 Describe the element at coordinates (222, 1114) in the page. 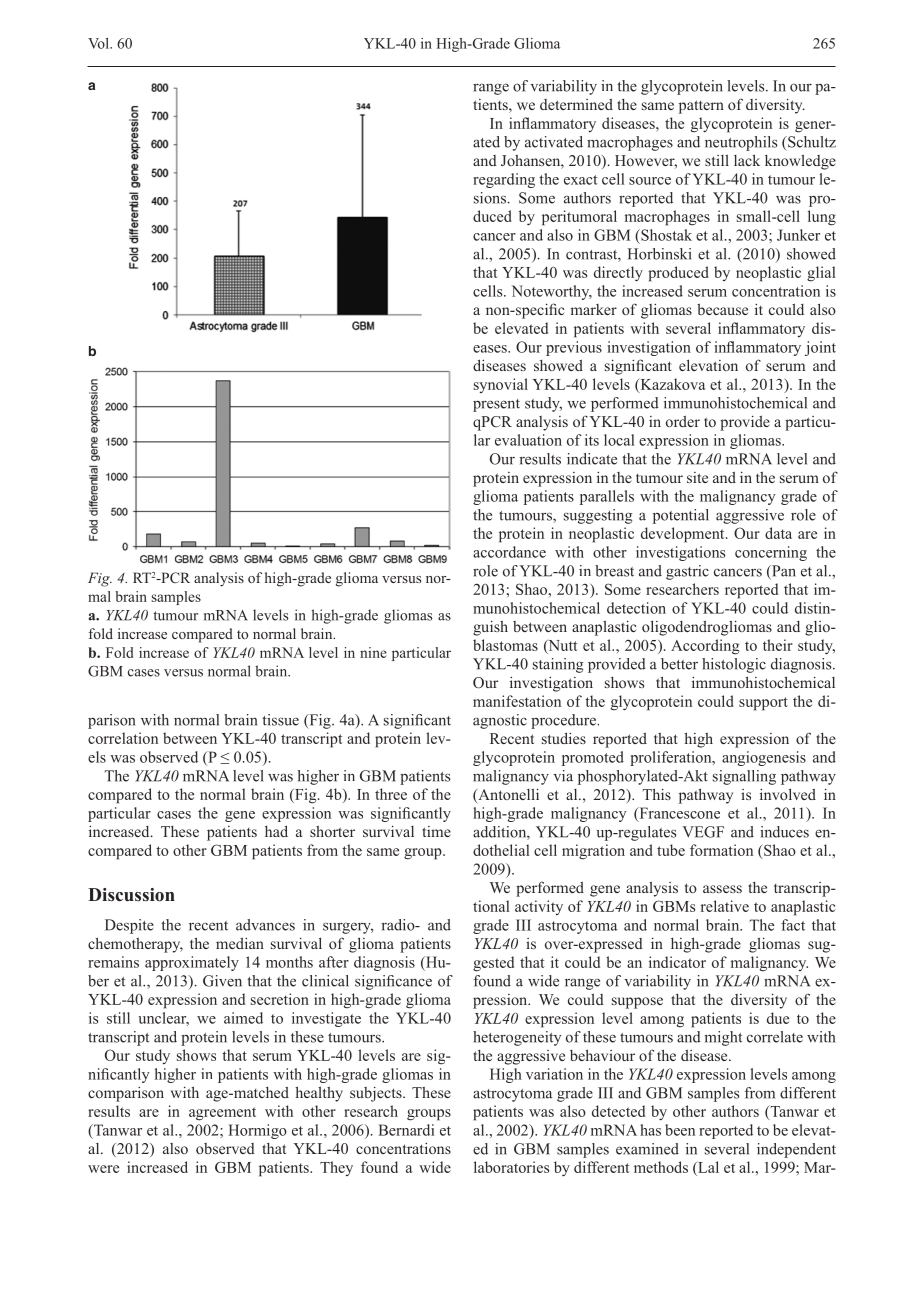

I see `agreement` at that location.
